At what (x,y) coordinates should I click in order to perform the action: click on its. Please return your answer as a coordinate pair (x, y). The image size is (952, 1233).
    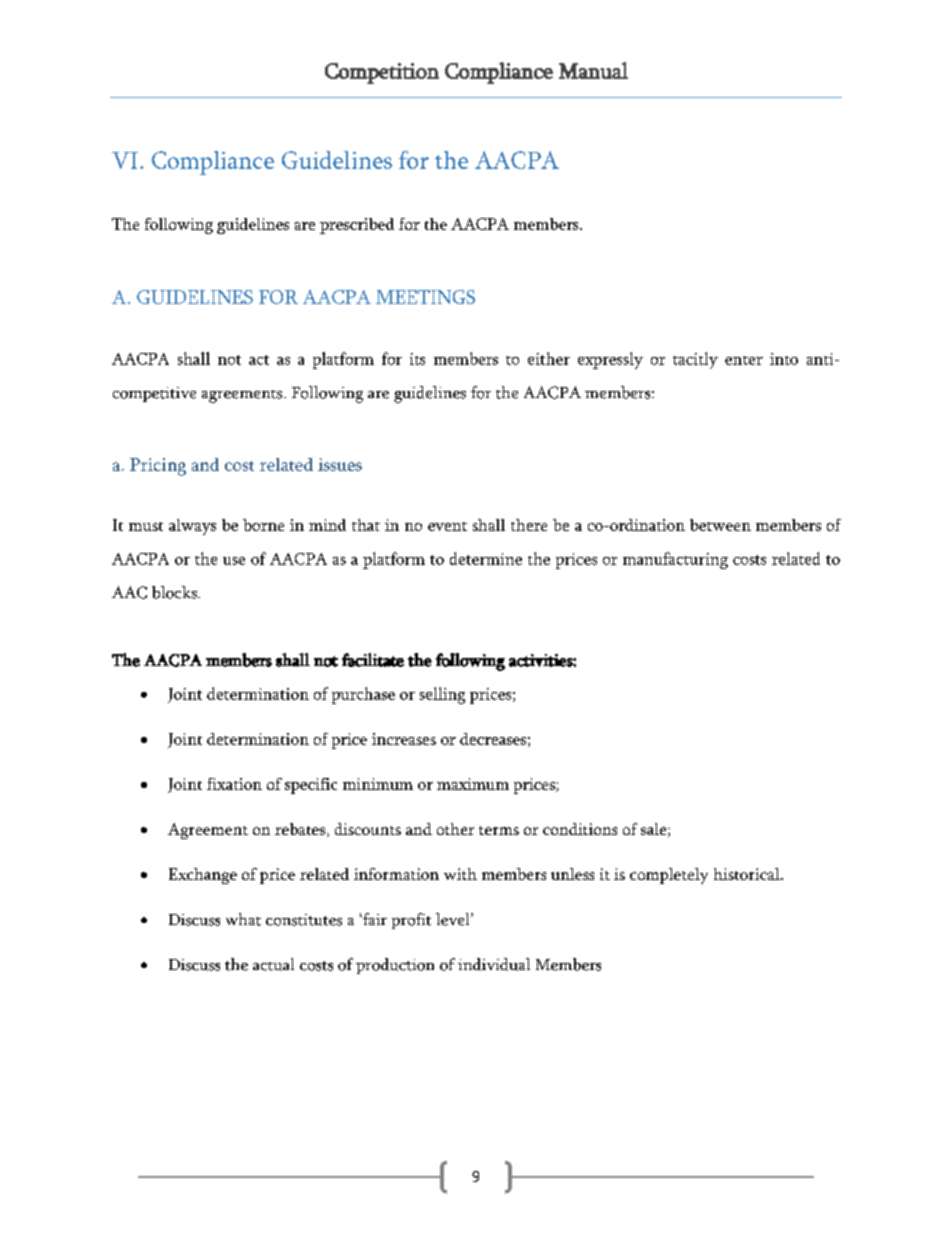
    Looking at the image, I should click on (417, 359).
